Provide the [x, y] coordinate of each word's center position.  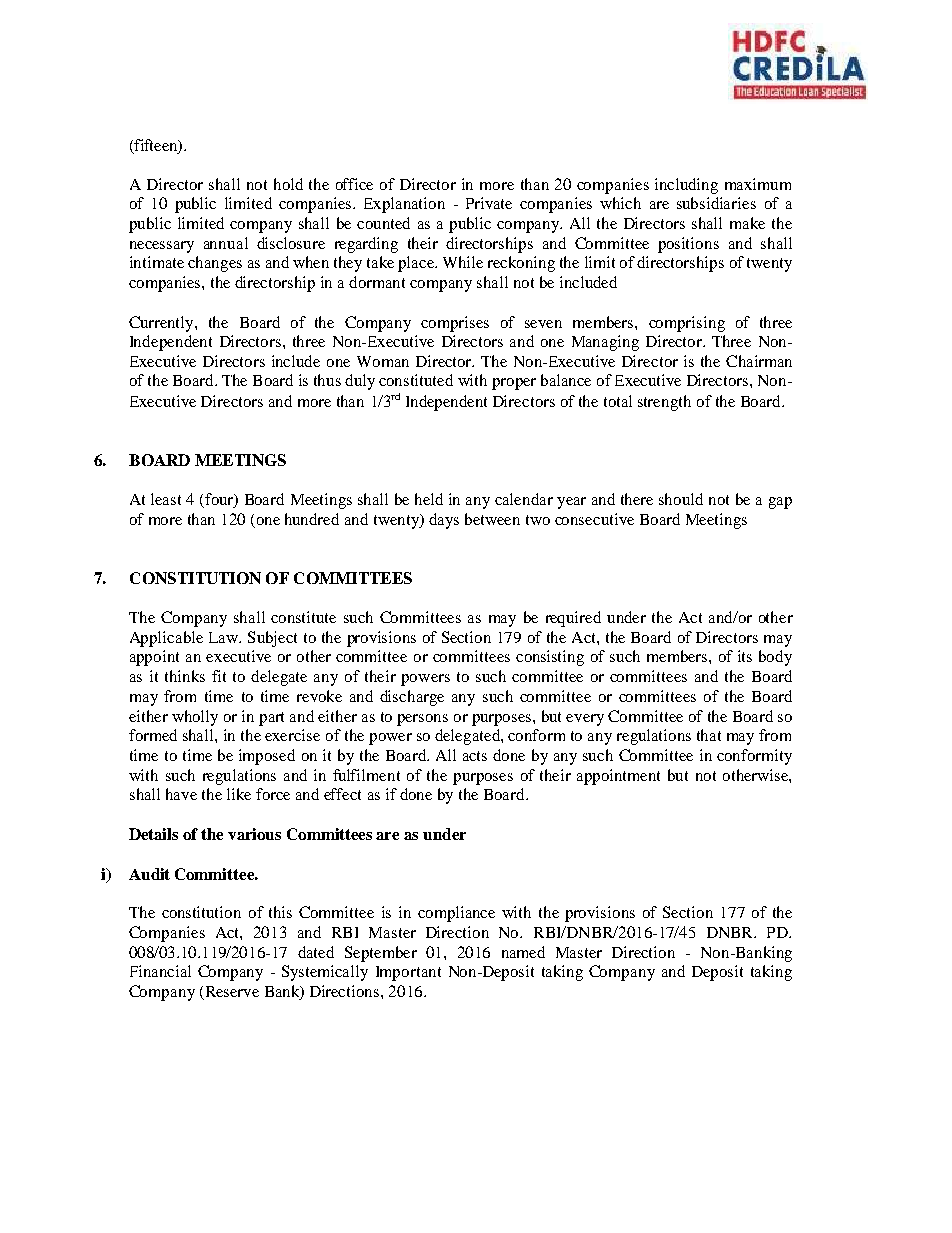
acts [475, 756]
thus [327, 380]
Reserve [230, 993]
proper [514, 384]
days [444, 521]
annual [226, 243]
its [745, 656]
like [239, 794]
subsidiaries [716, 203]
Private [489, 203]
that [709, 735]
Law [224, 637]
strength [664, 403]
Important [408, 973]
